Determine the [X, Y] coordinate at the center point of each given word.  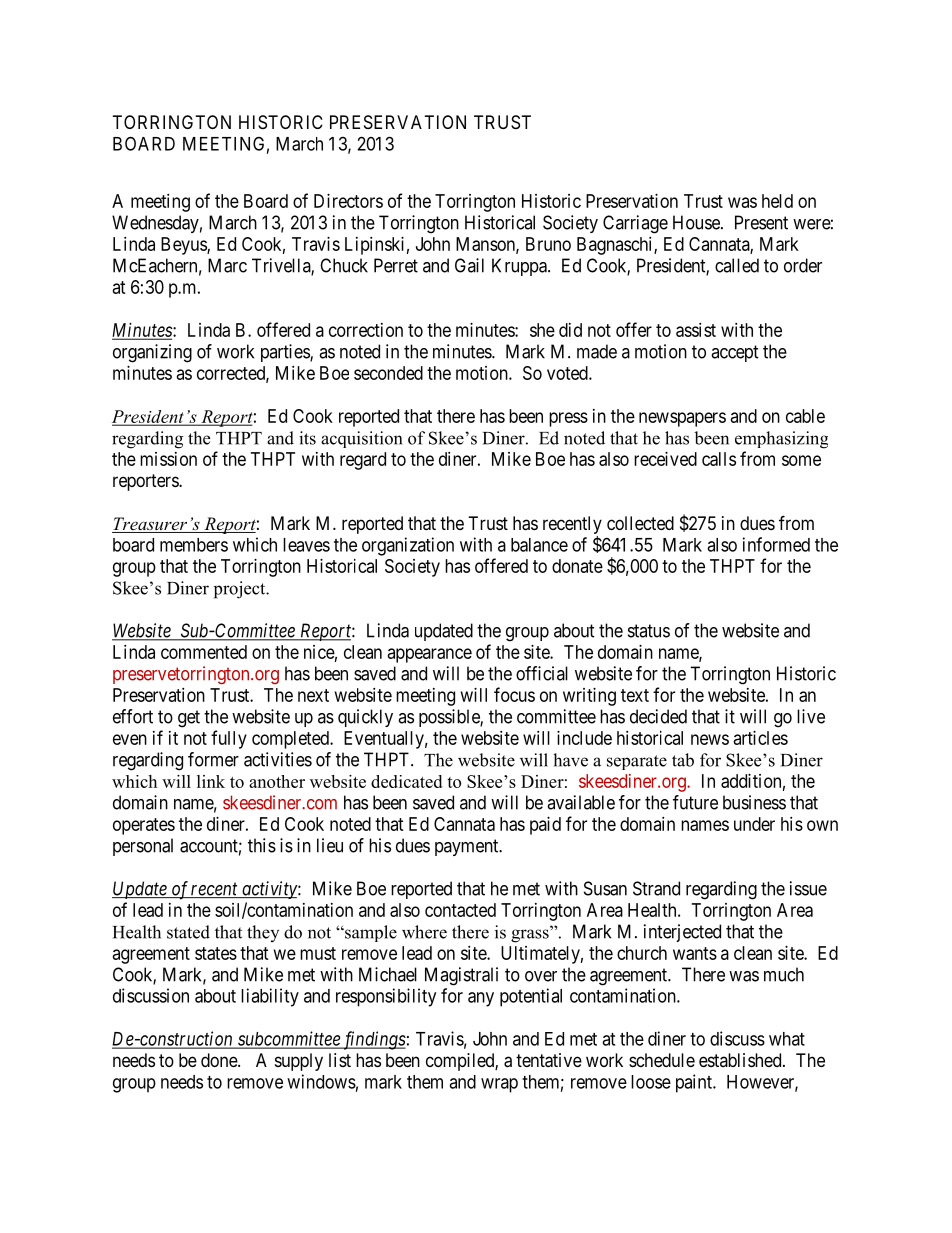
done [220, 1060]
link [211, 781]
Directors [348, 201]
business [754, 802]
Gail [469, 265]
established [741, 1060]
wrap [499, 1085]
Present [761, 222]
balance [539, 545]
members [194, 545]
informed [776, 544]
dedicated [406, 781]
